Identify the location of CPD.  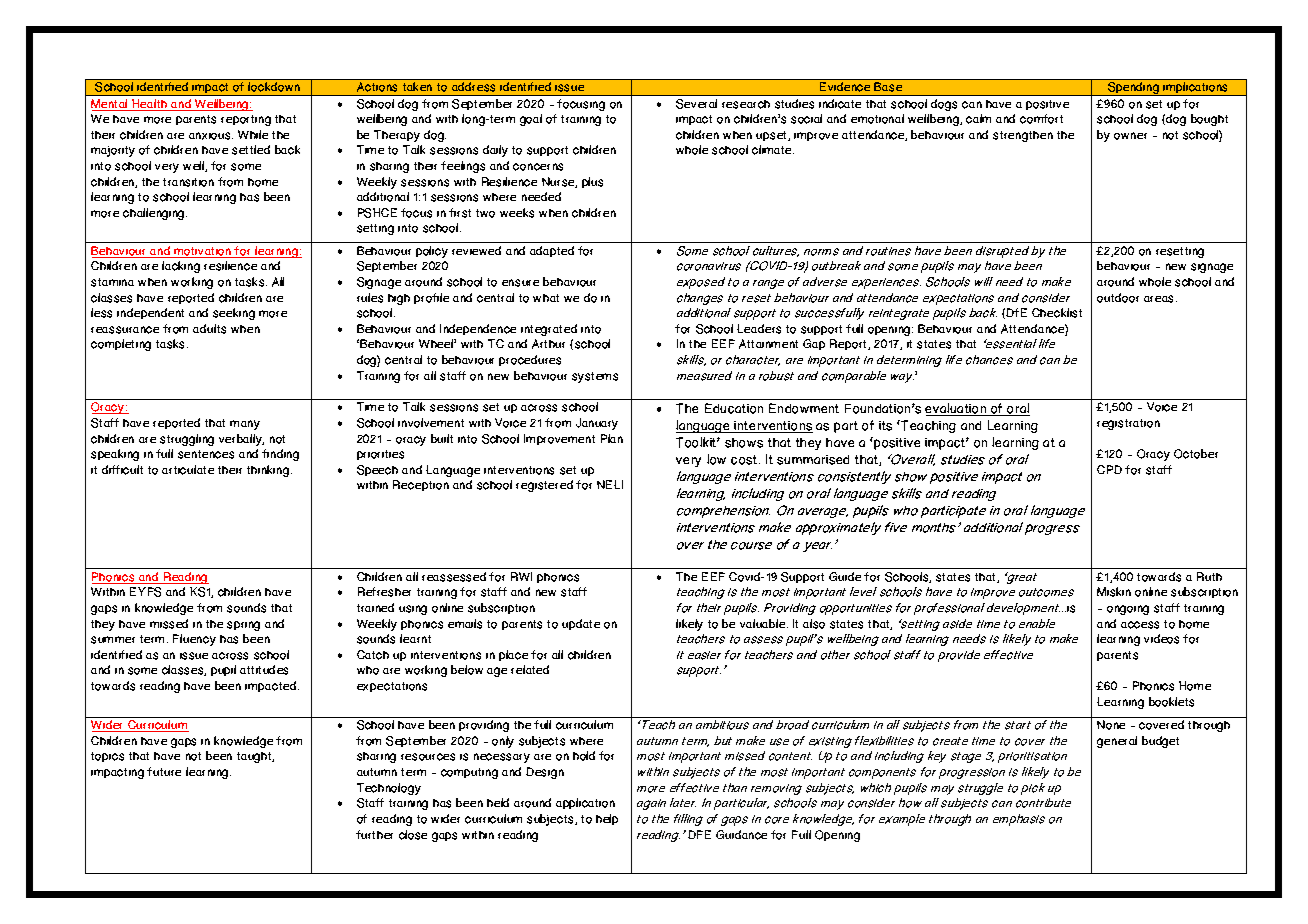
(1109, 469).
